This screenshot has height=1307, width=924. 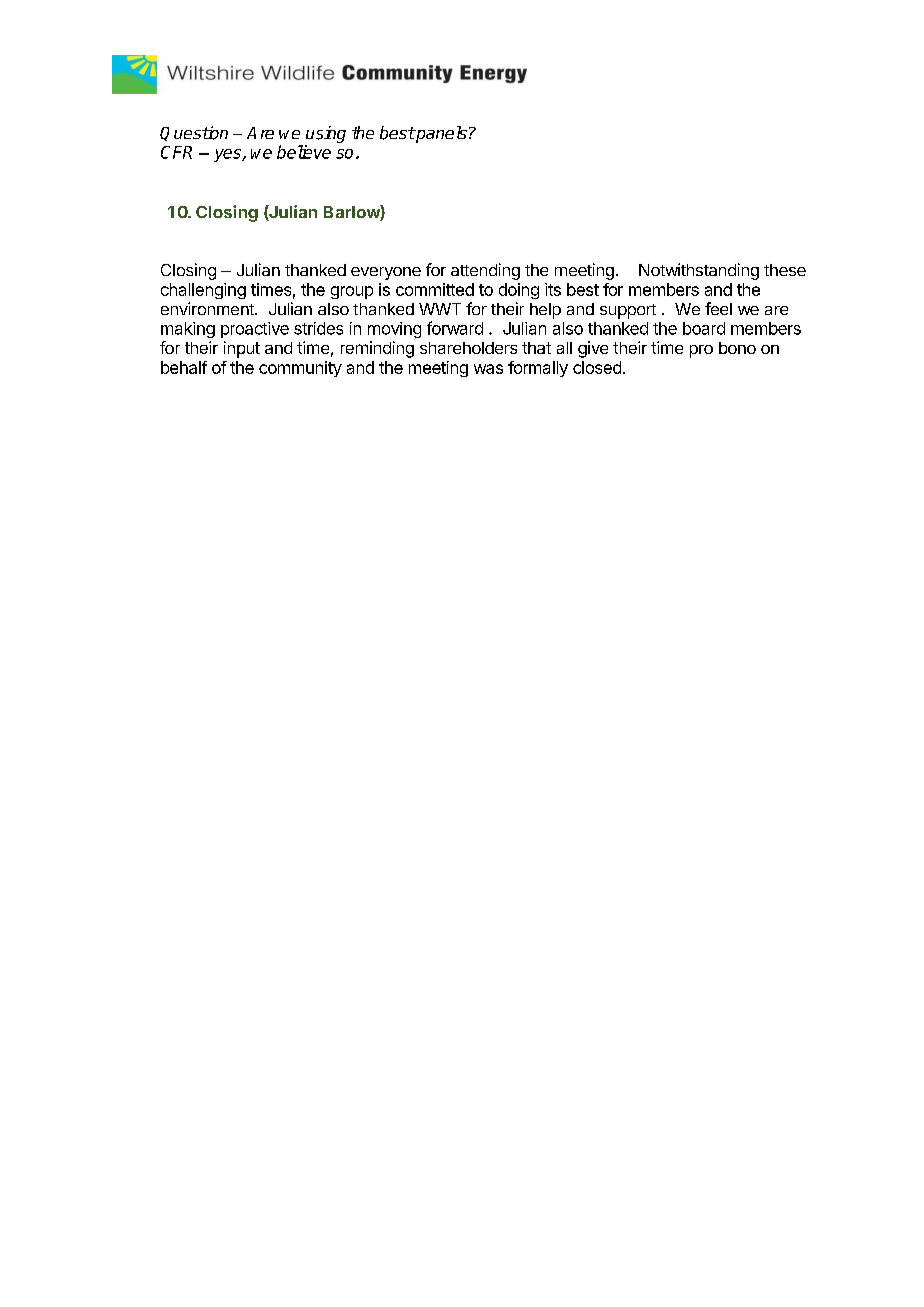 I want to click on community, so click(x=300, y=369).
